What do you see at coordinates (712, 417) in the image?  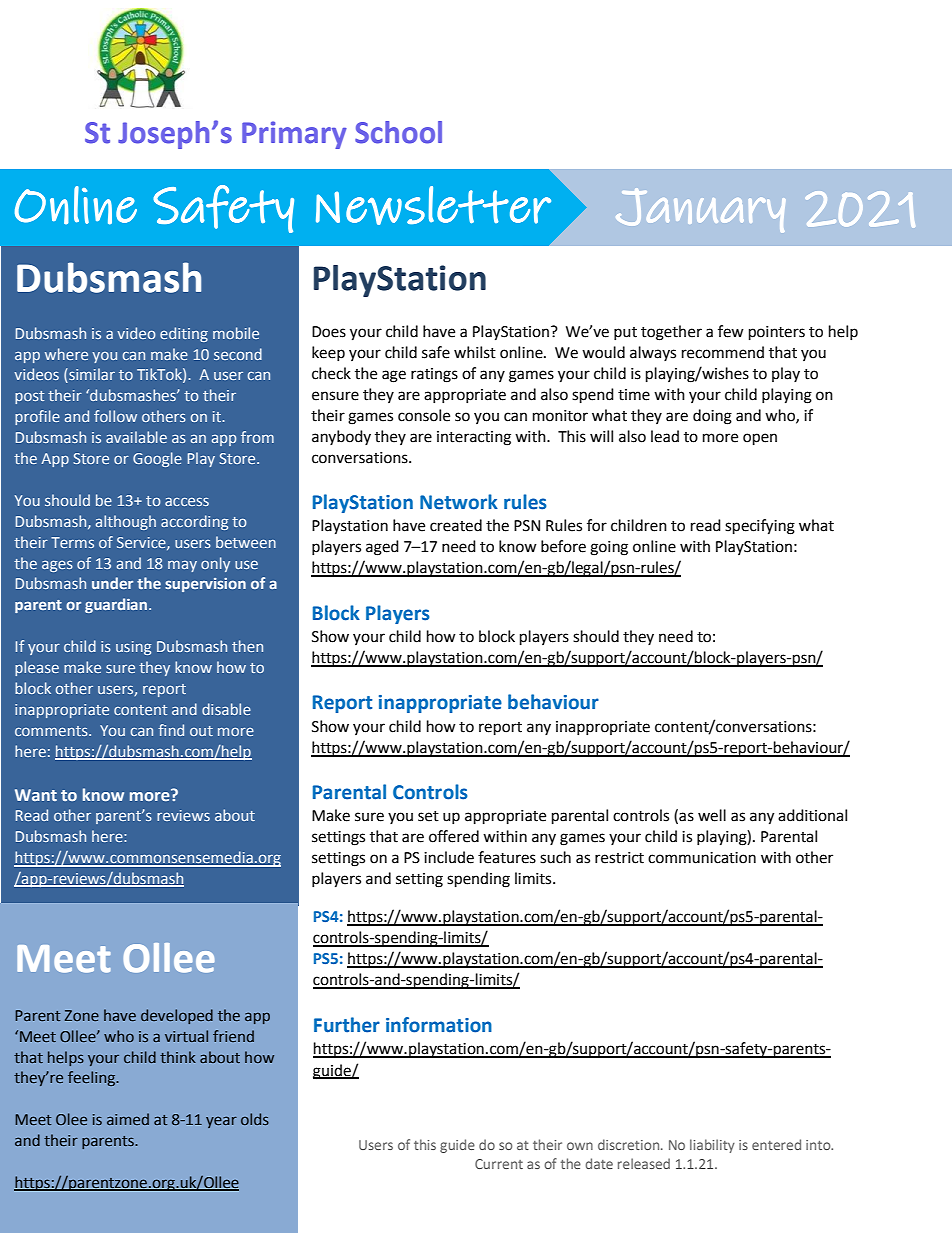 I see `doing` at bounding box center [712, 417].
